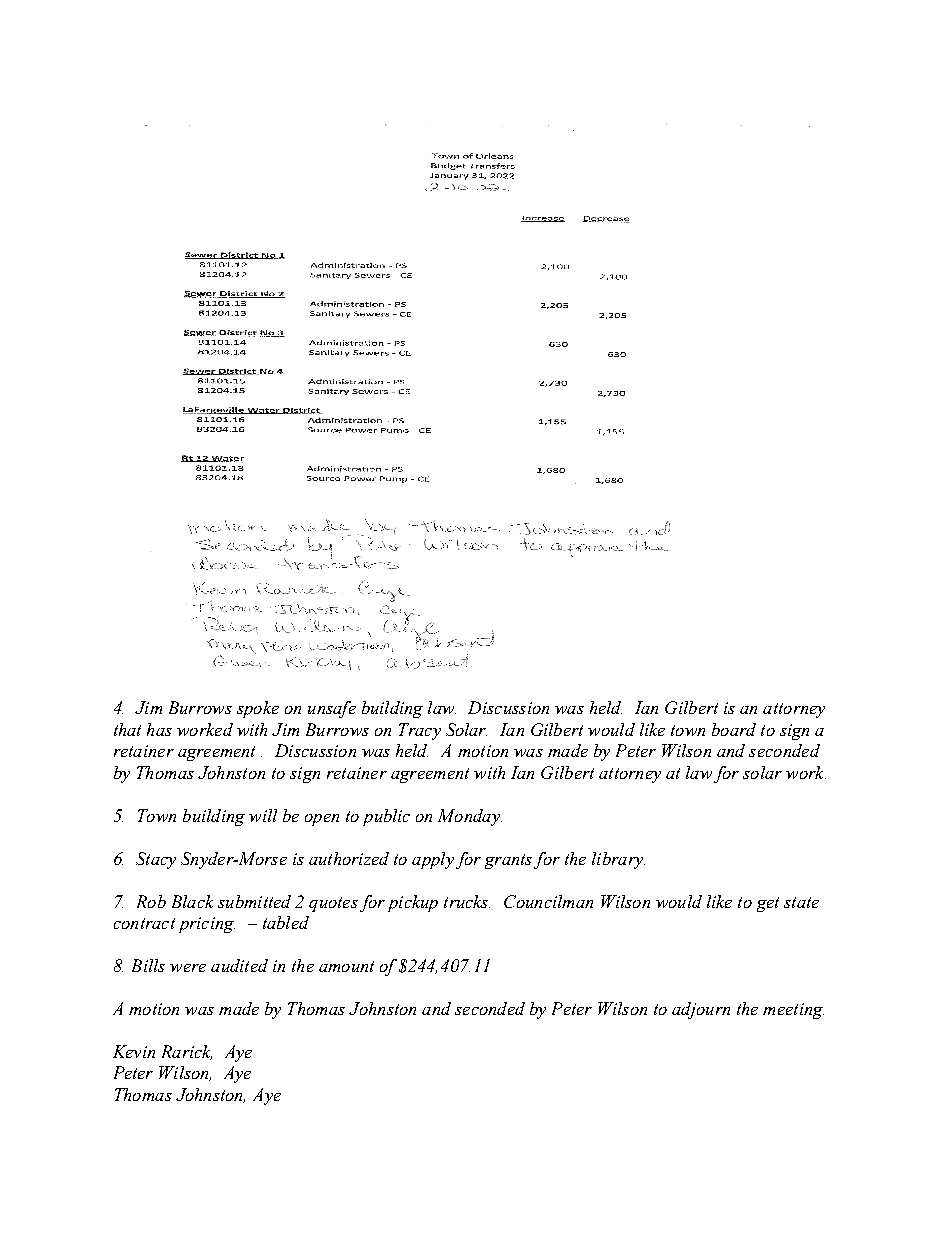 The image size is (952, 1233). Describe the element at coordinates (207, 925) in the screenshot. I see `pricing` at that location.
